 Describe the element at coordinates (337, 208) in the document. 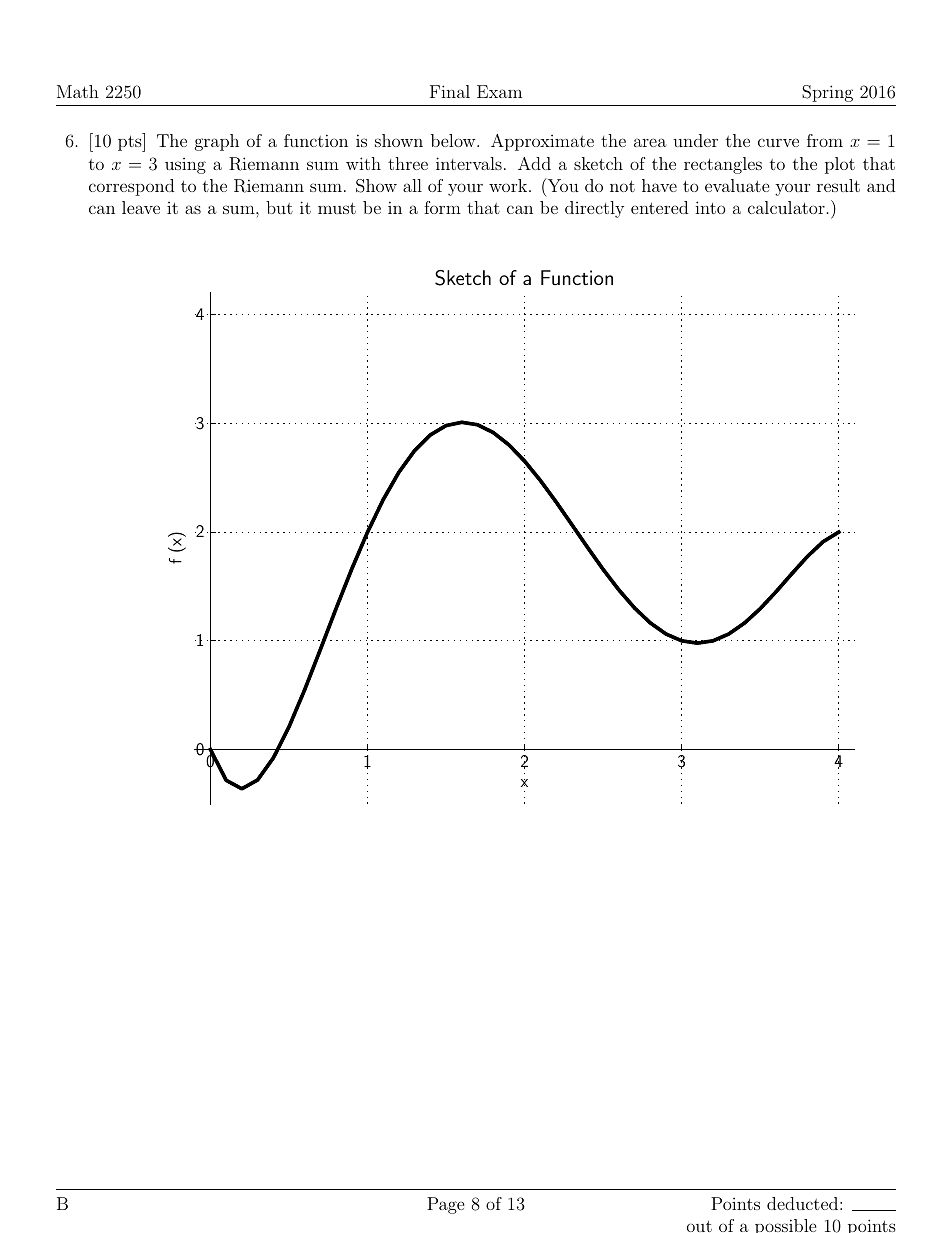

I see `must` at that location.
